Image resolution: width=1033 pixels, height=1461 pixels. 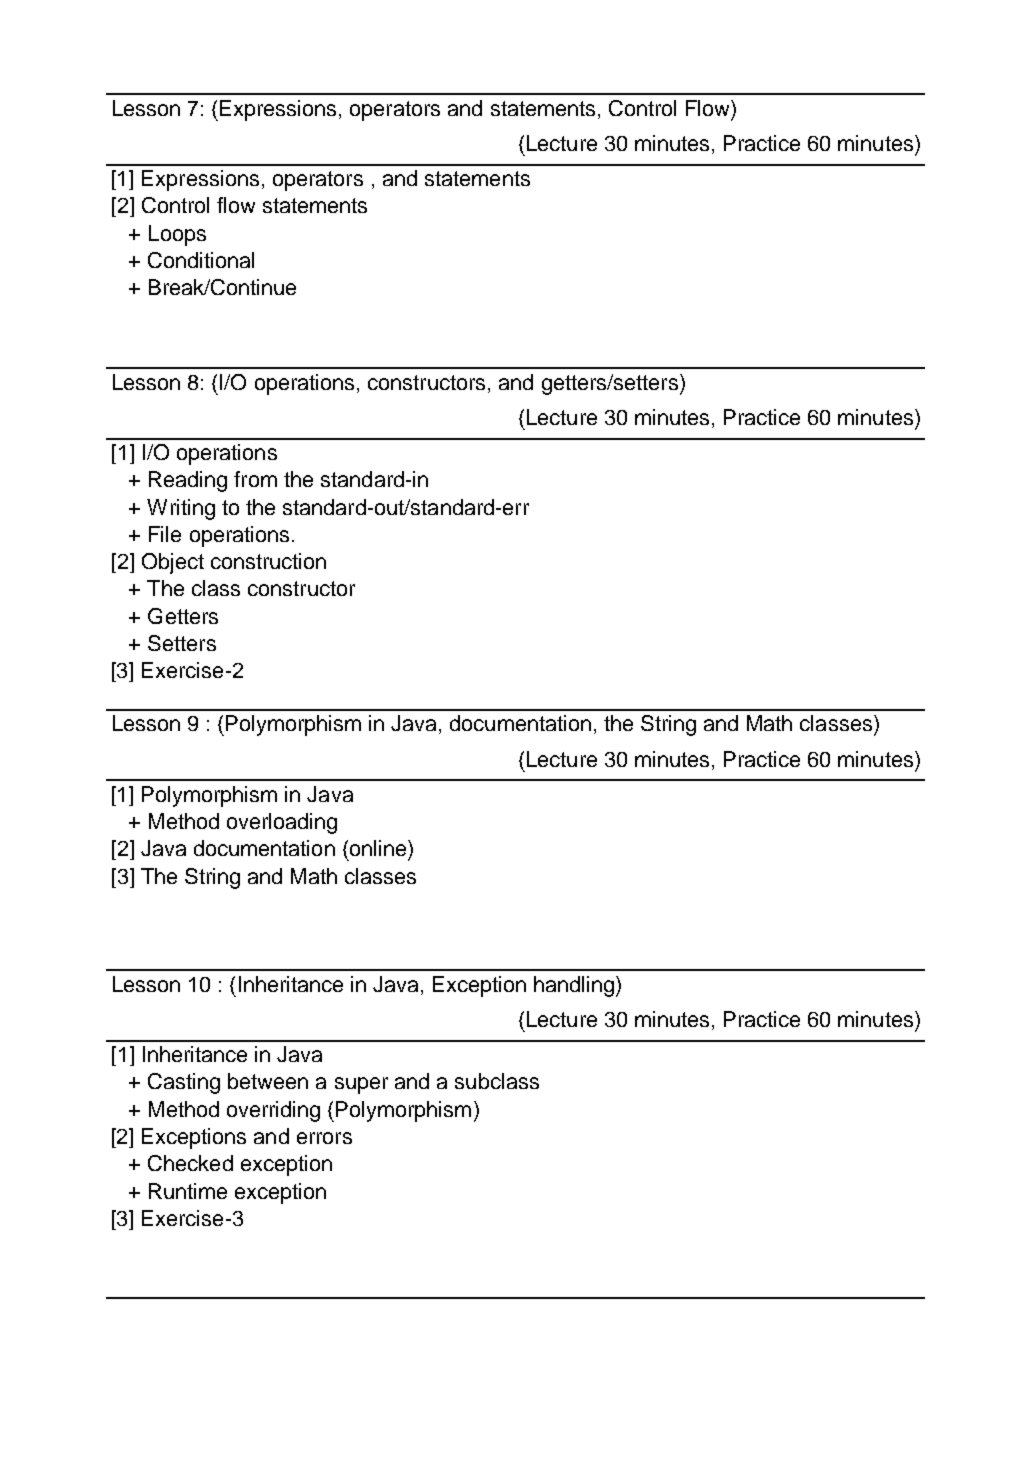 What do you see at coordinates (177, 235) in the document?
I see `Loops` at bounding box center [177, 235].
